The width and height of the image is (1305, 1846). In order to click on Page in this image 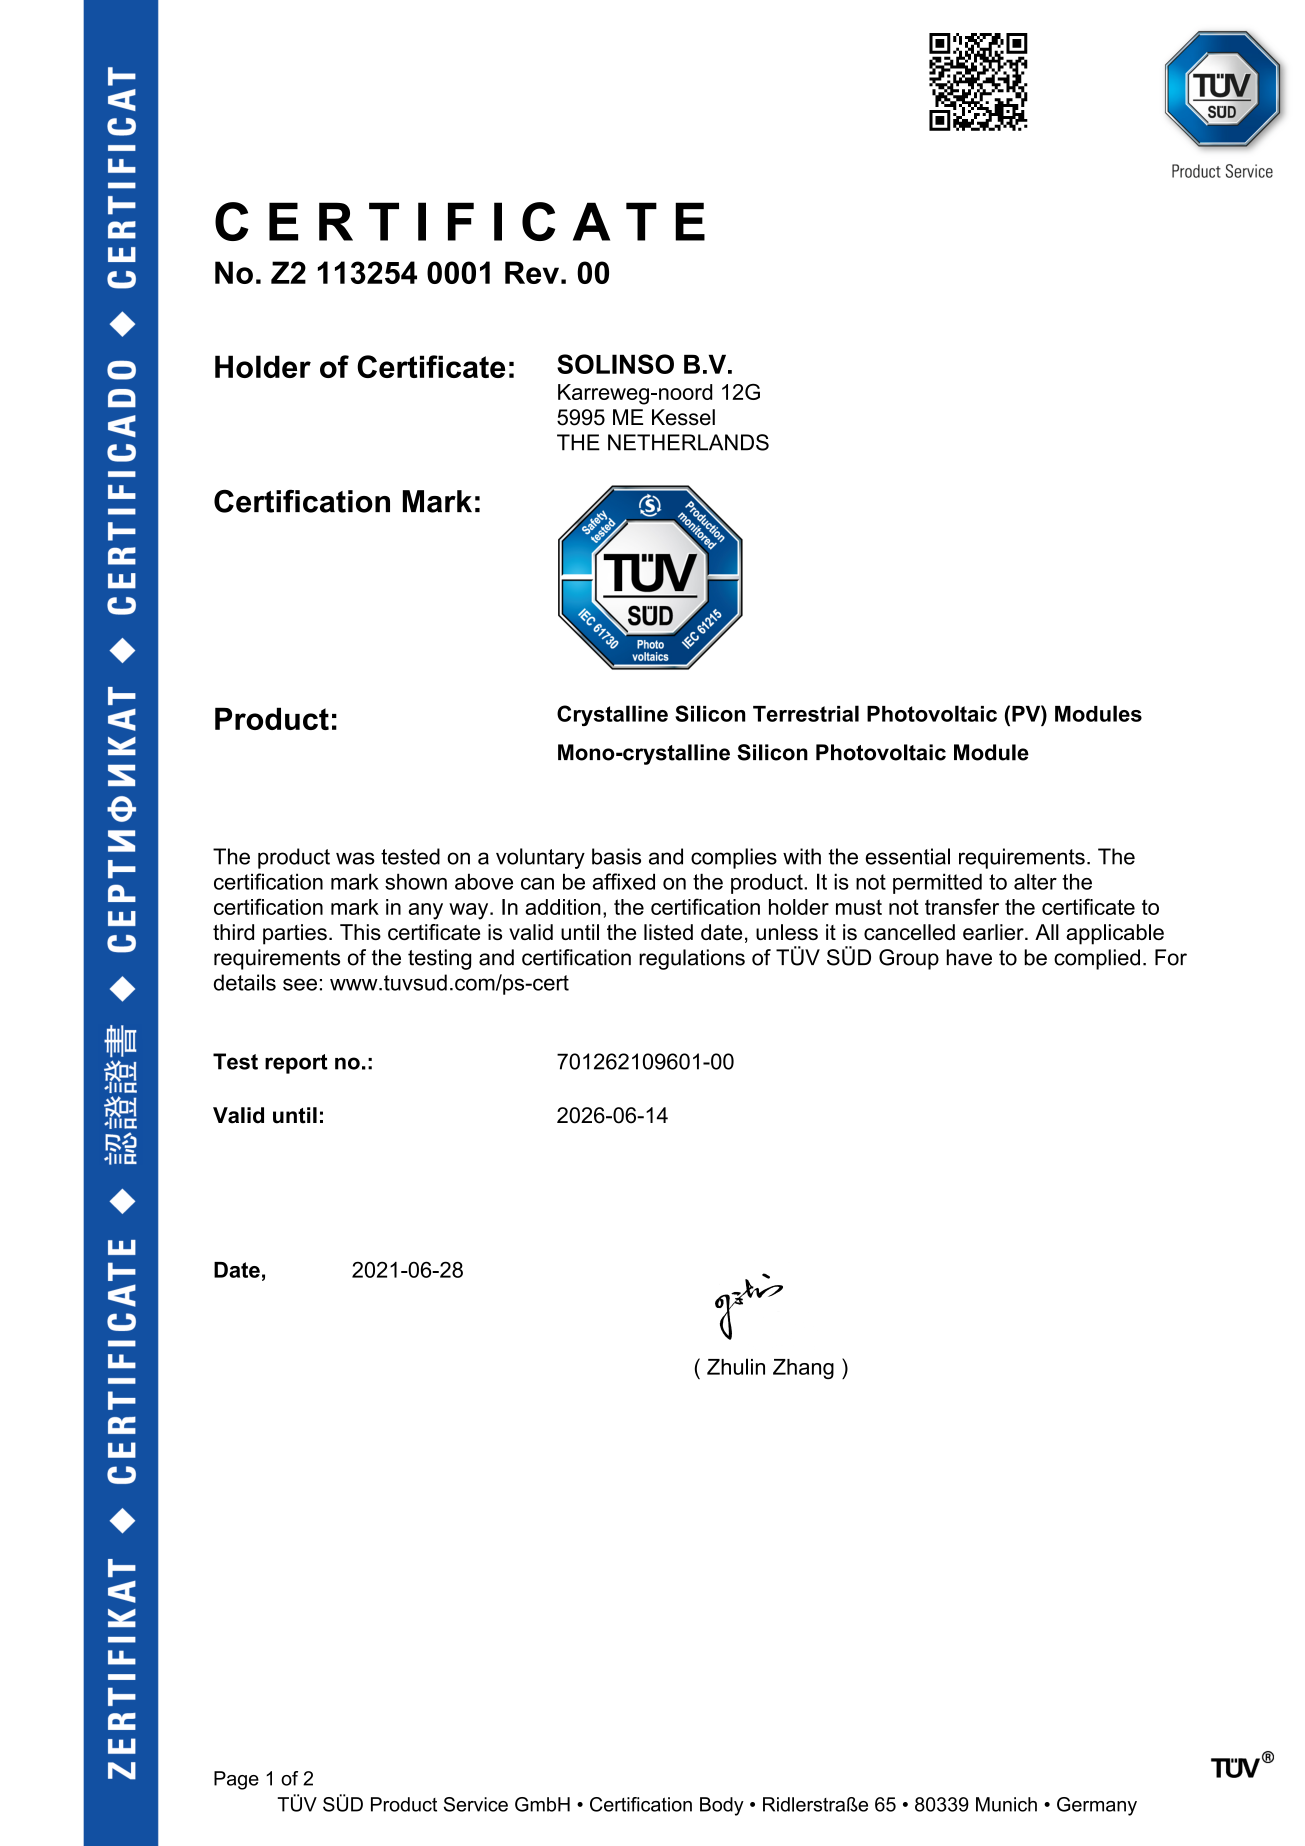, I will do `click(236, 1780)`.
